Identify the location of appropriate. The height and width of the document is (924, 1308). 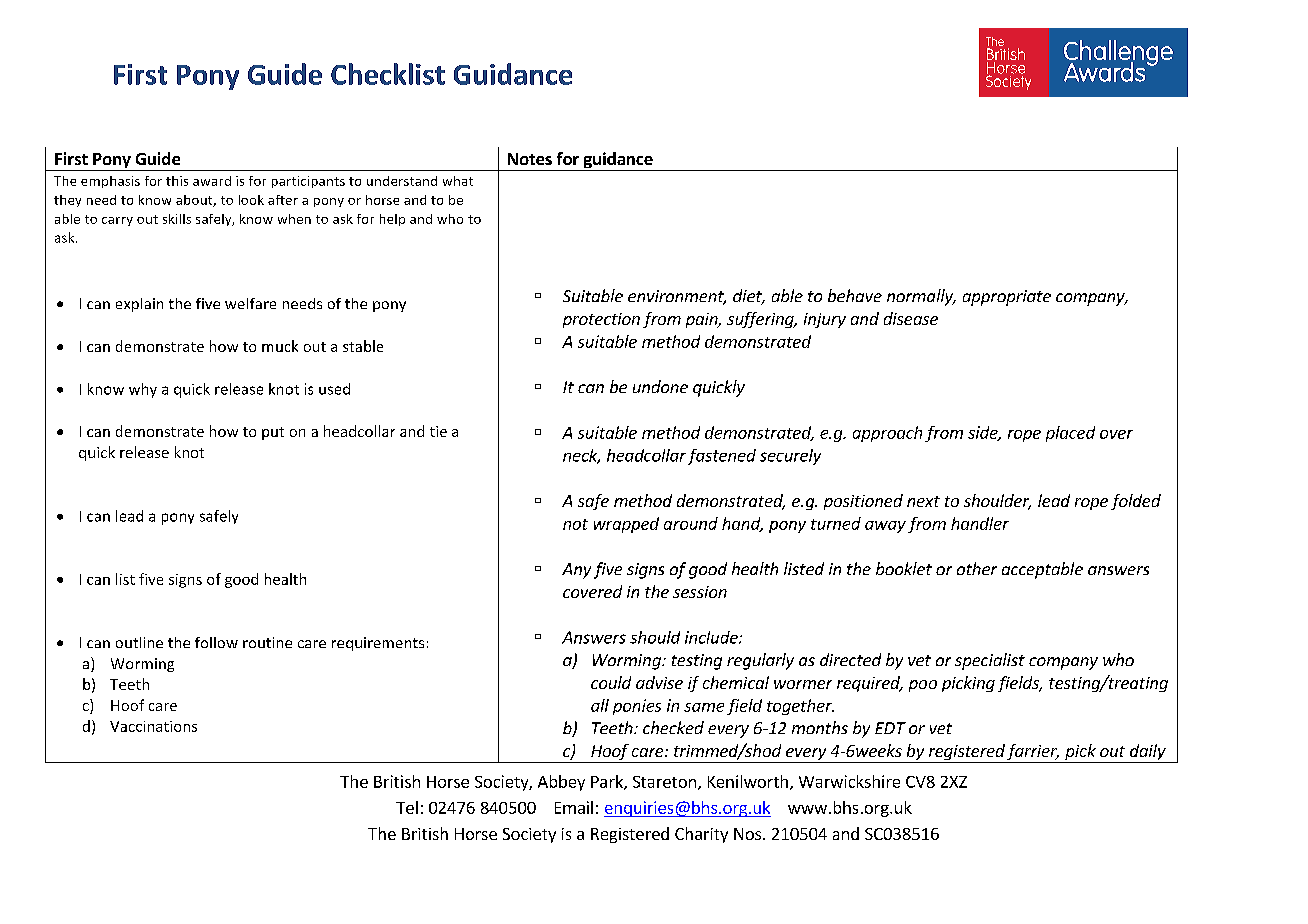
(1007, 298).
